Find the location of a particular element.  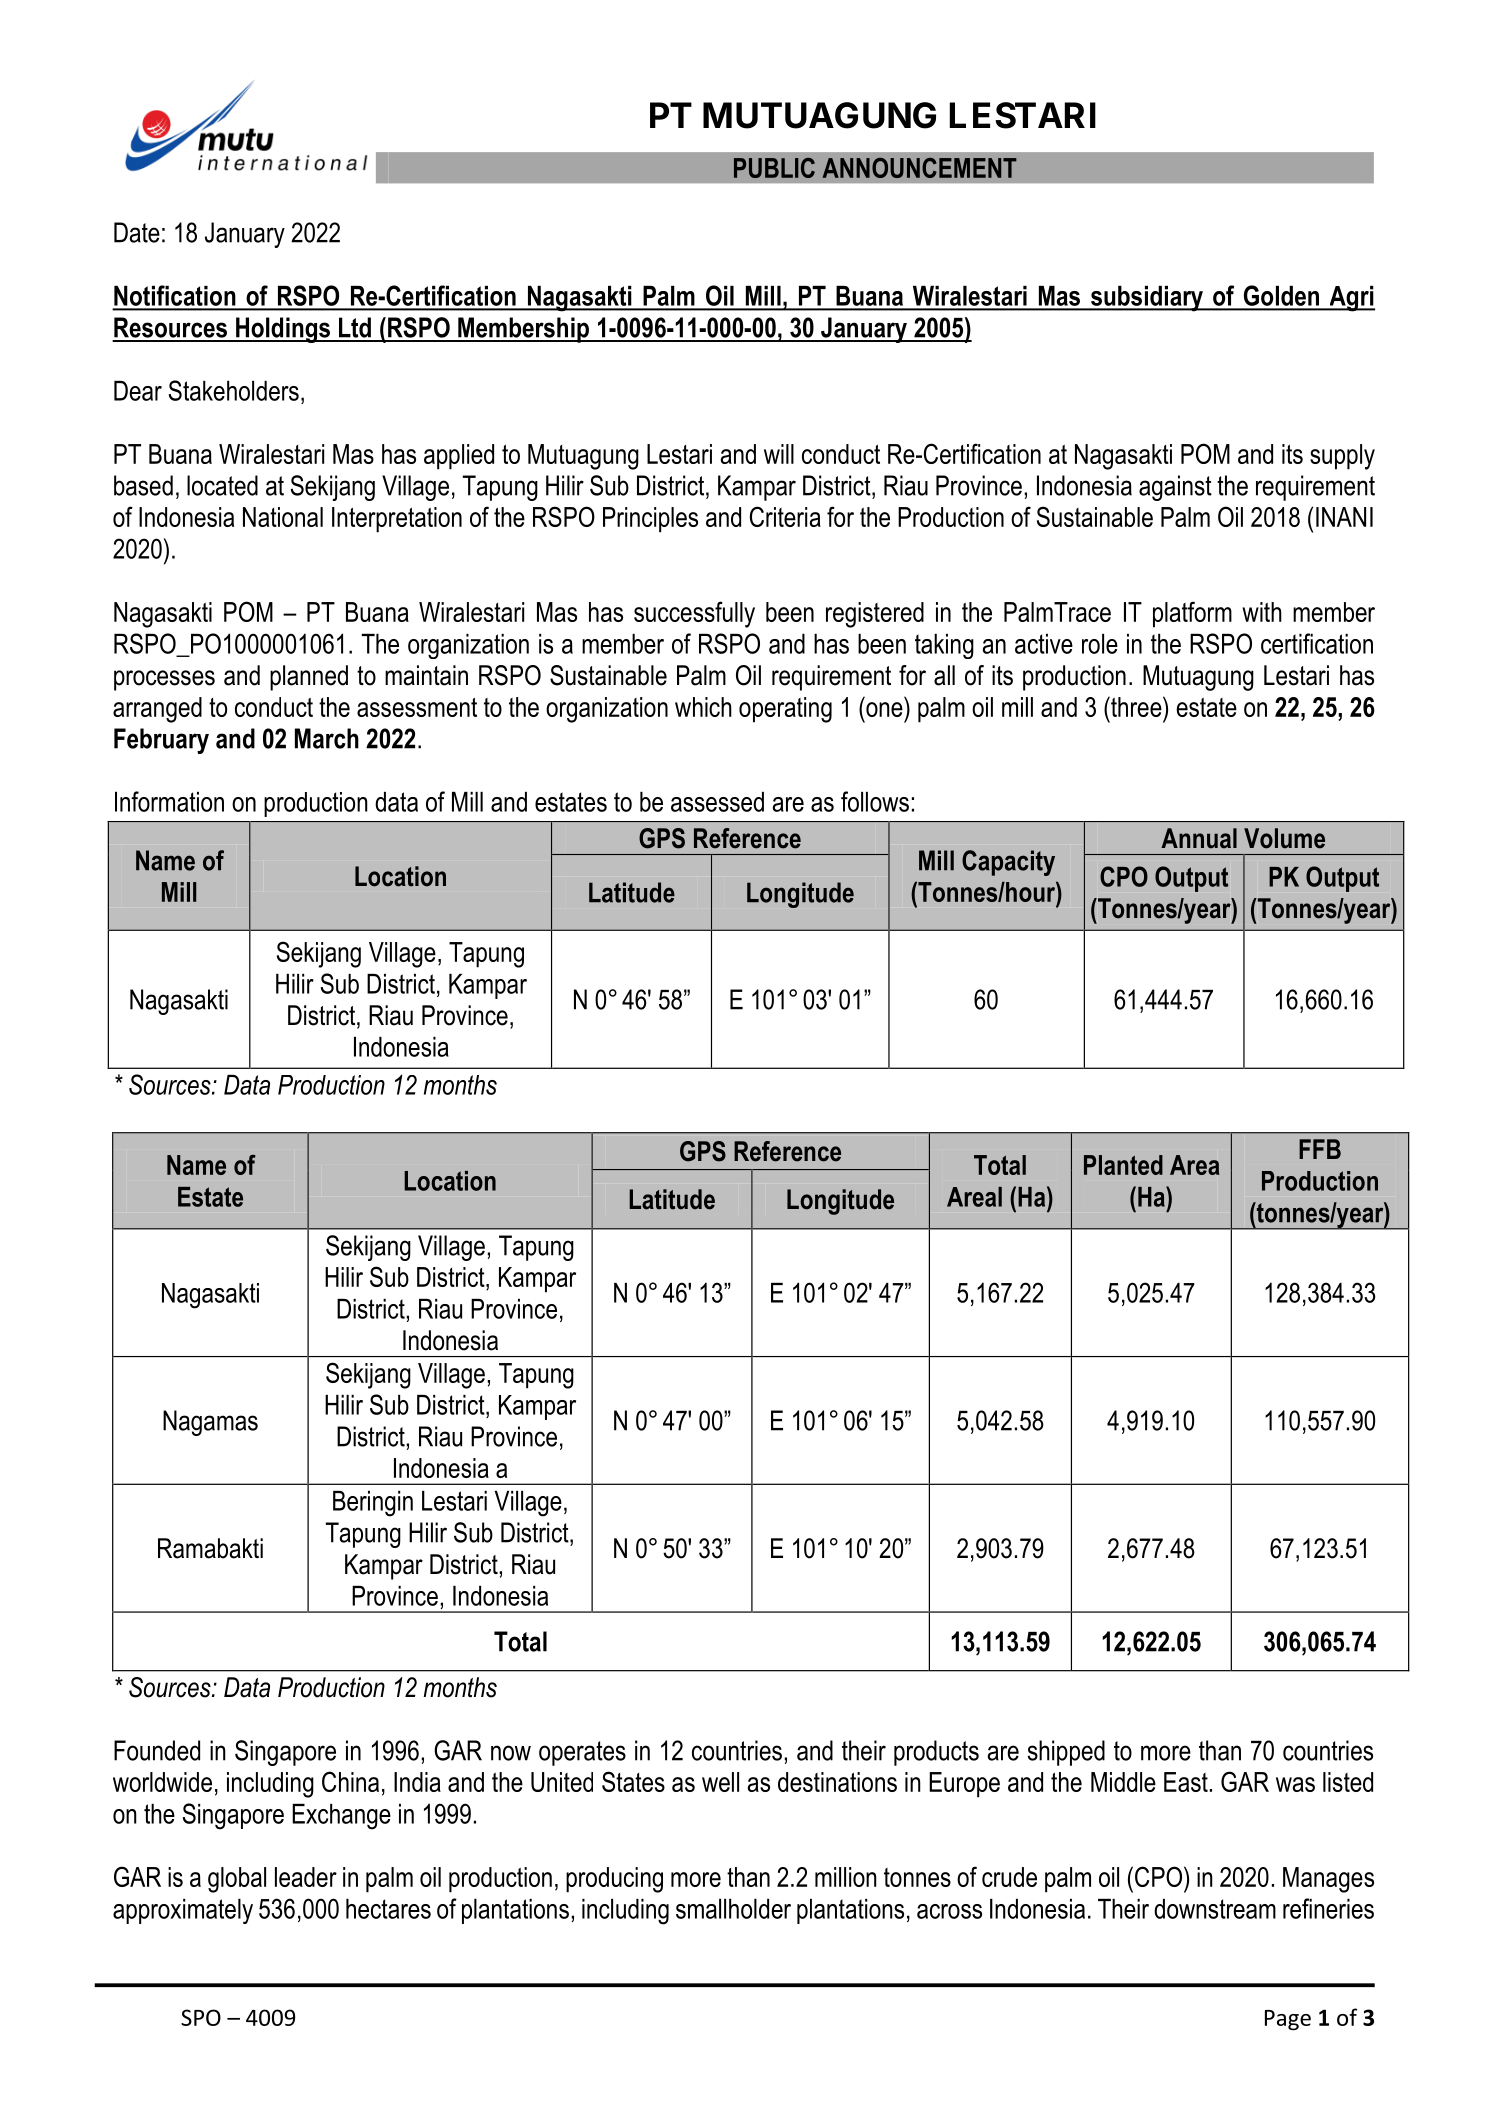

Holdings is located at coordinates (283, 330).
